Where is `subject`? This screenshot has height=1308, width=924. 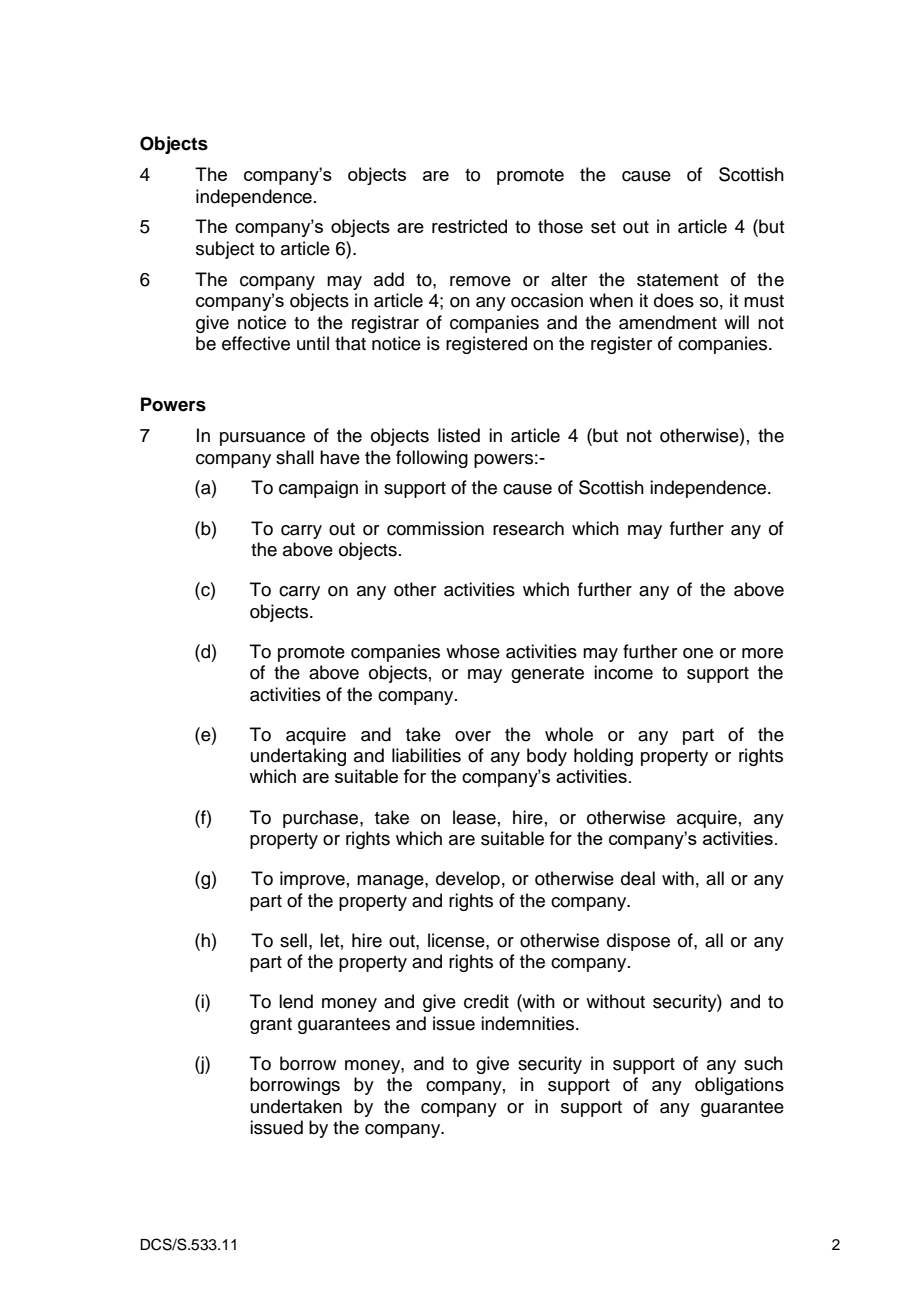 subject is located at coordinates (225, 250).
